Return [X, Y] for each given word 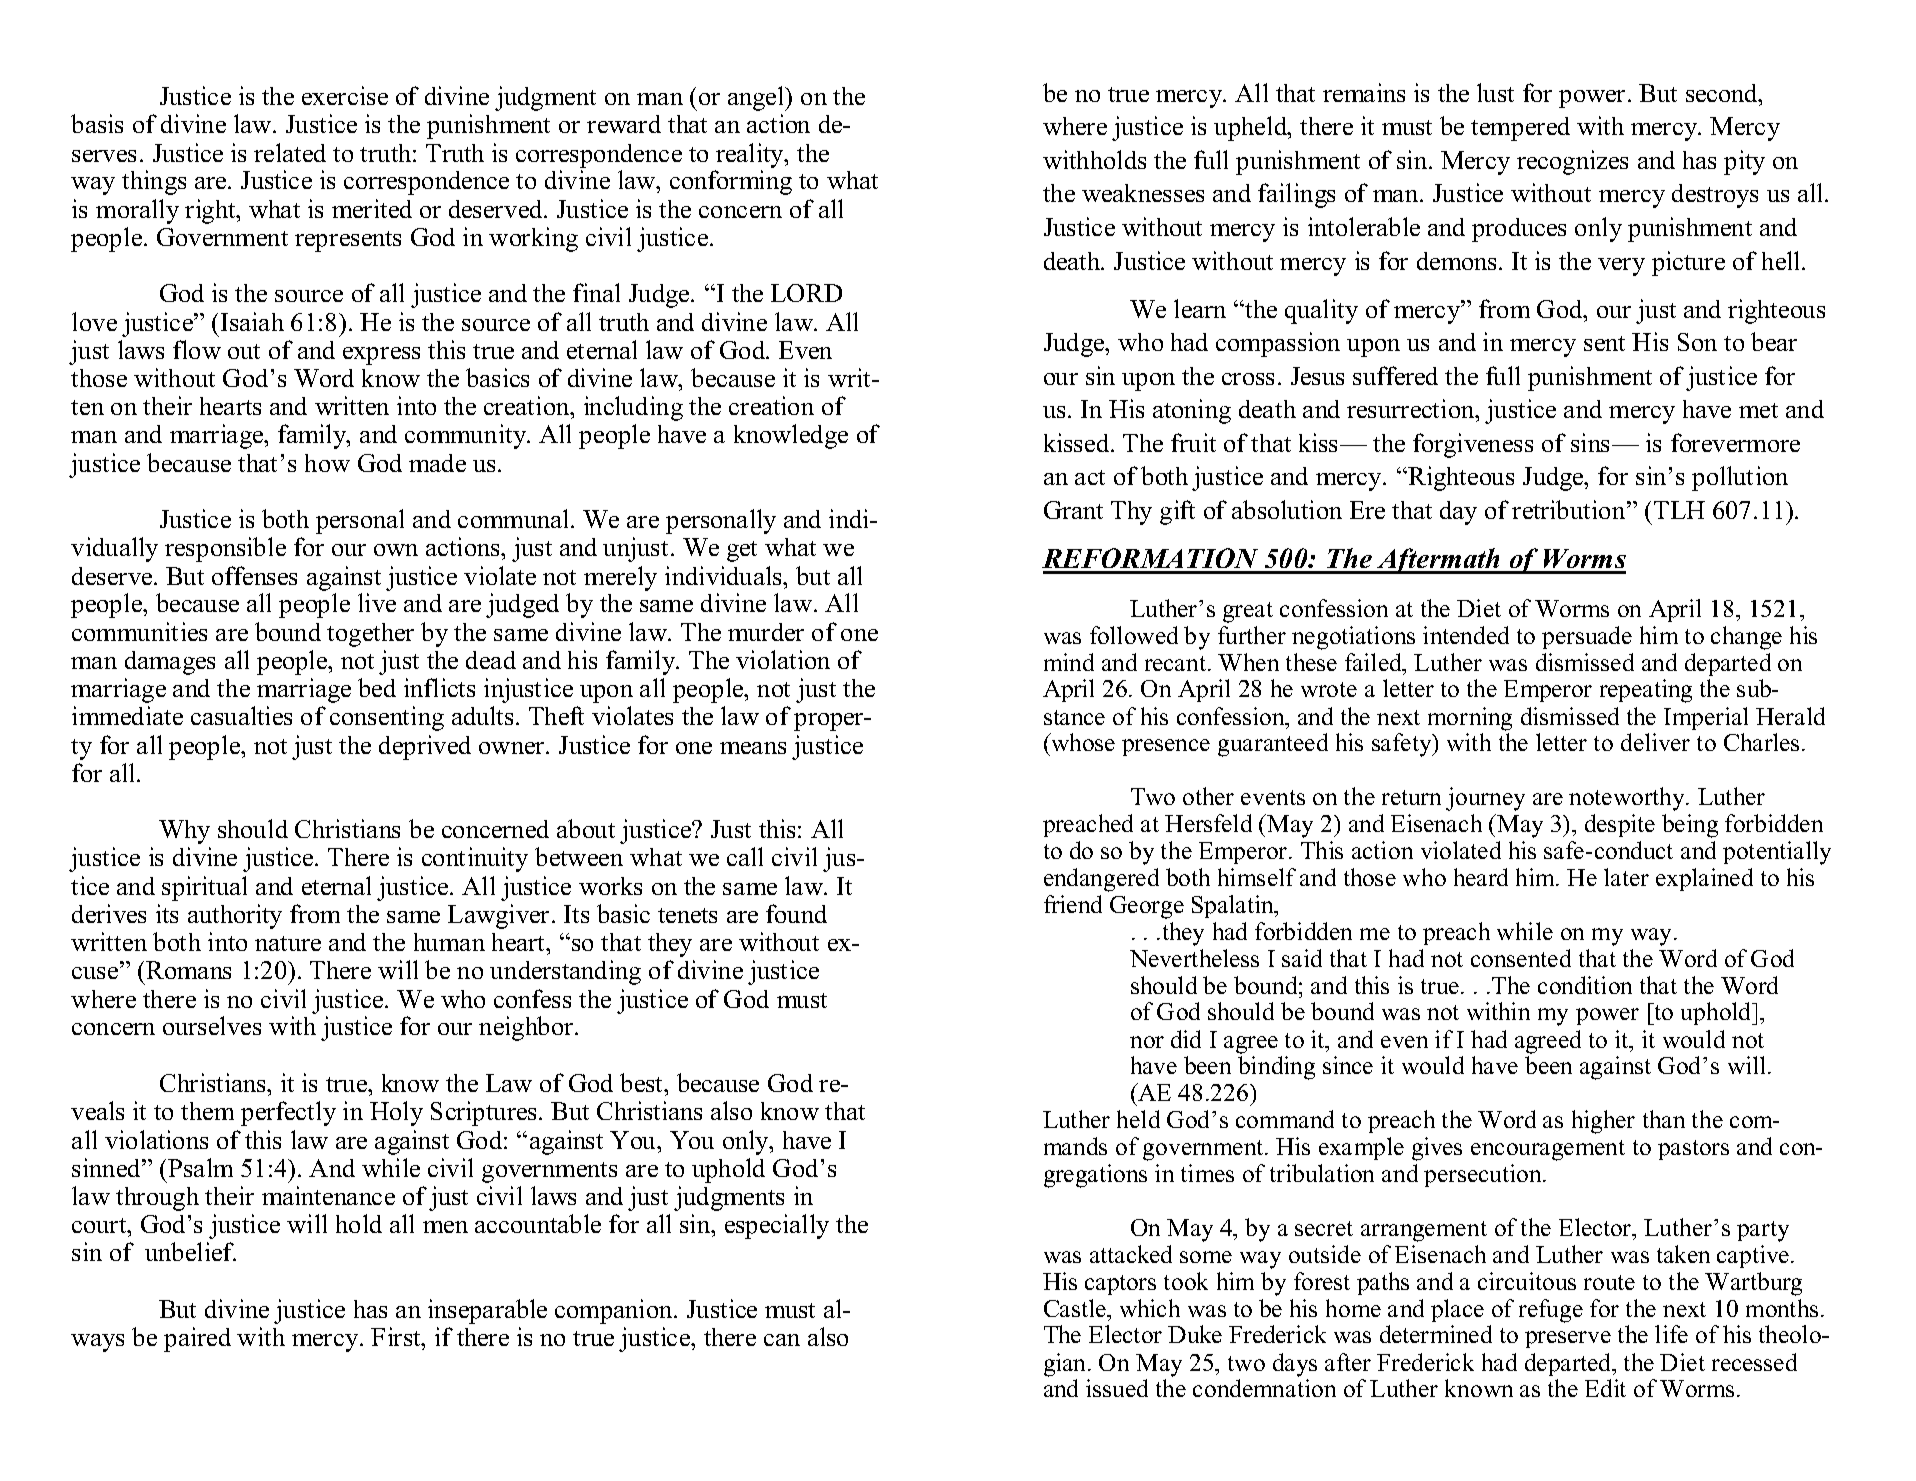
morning [1470, 719]
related [290, 152]
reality [751, 155]
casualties [241, 715]
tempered [1520, 129]
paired [197, 1339]
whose [1082, 742]
